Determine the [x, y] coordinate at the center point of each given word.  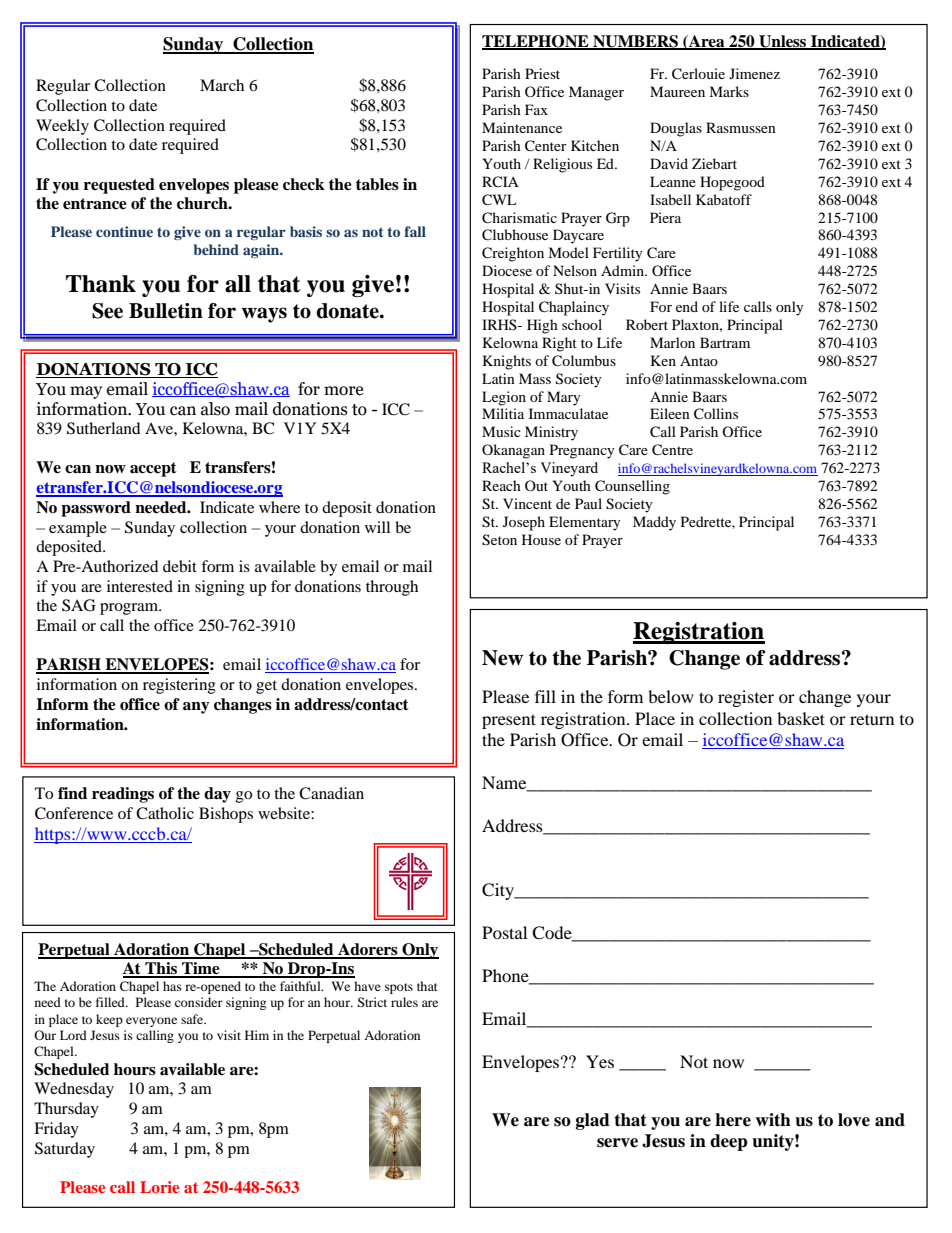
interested [140, 586]
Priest [542, 73]
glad [593, 1121]
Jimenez [754, 73]
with [773, 1120]
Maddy [654, 523]
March [222, 85]
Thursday [66, 1110]
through [392, 588]
